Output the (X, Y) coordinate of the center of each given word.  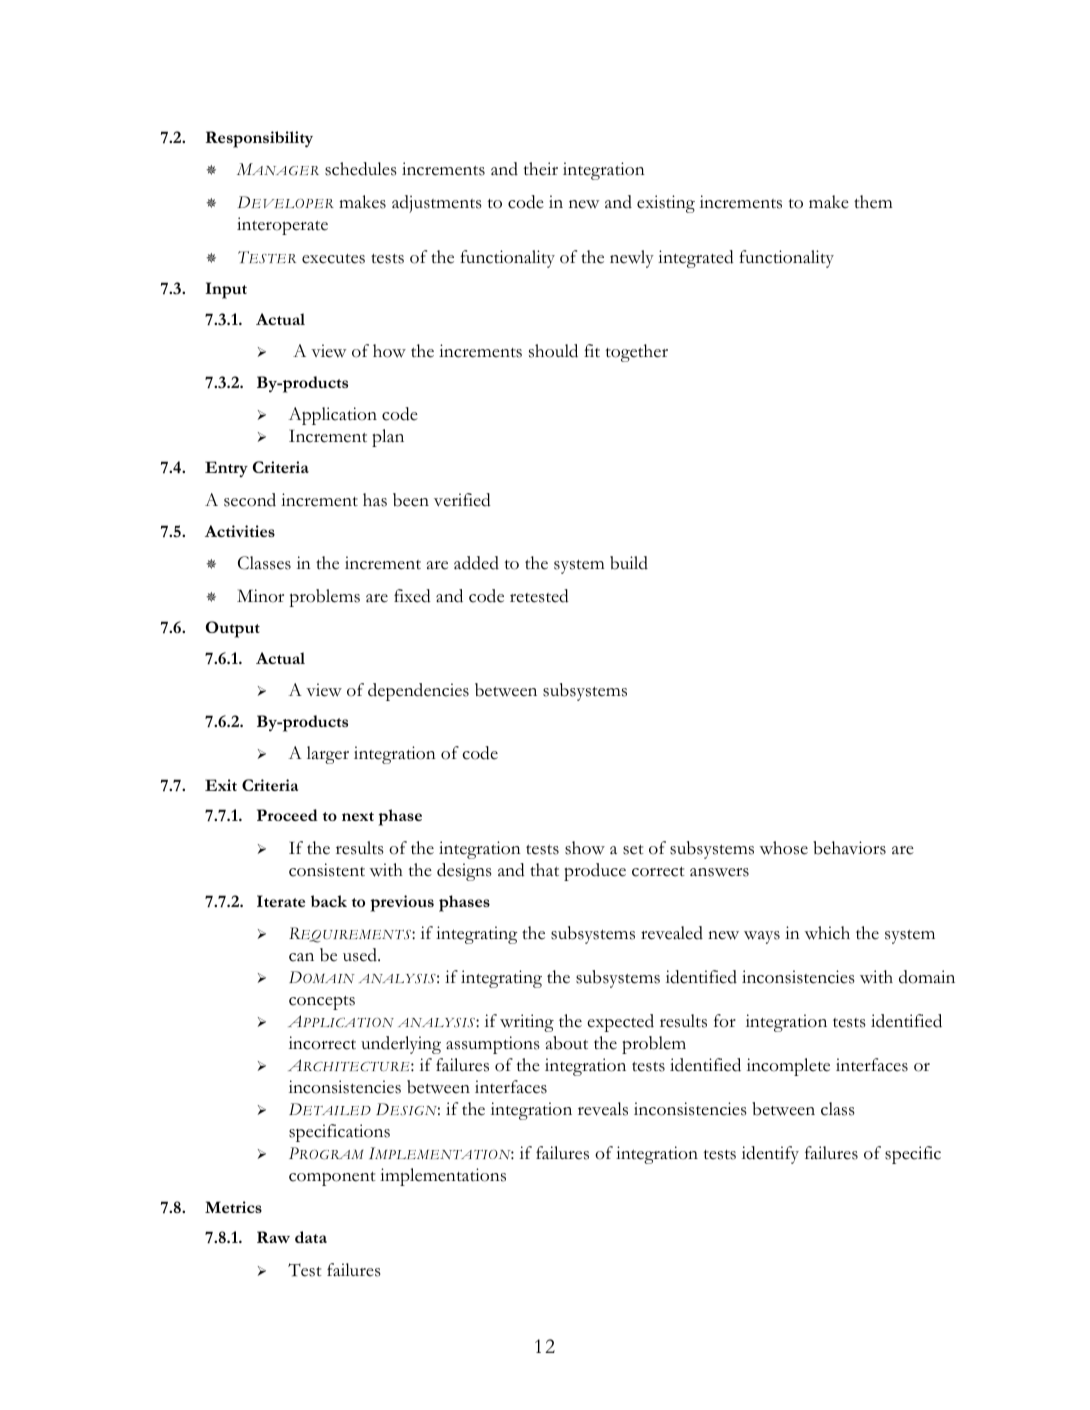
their (541, 169)
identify (770, 1155)
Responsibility (259, 139)
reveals (603, 1109)
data (311, 1237)
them (873, 202)
